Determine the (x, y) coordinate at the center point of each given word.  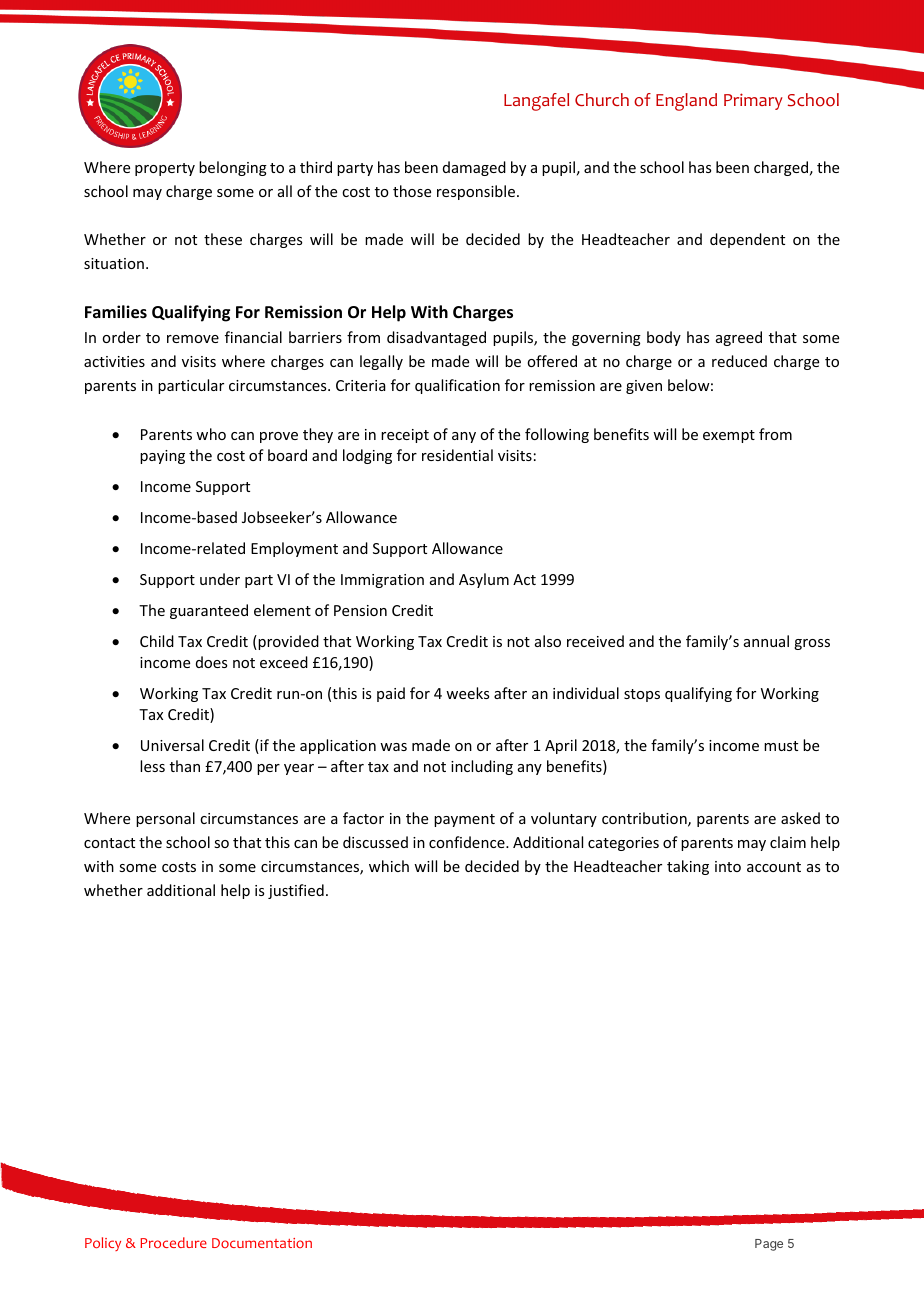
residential (457, 455)
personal (165, 819)
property (165, 169)
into (728, 866)
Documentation (262, 1243)
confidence (468, 842)
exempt (729, 436)
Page (769, 1245)
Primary (753, 101)
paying (162, 457)
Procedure (173, 1242)
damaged (474, 168)
